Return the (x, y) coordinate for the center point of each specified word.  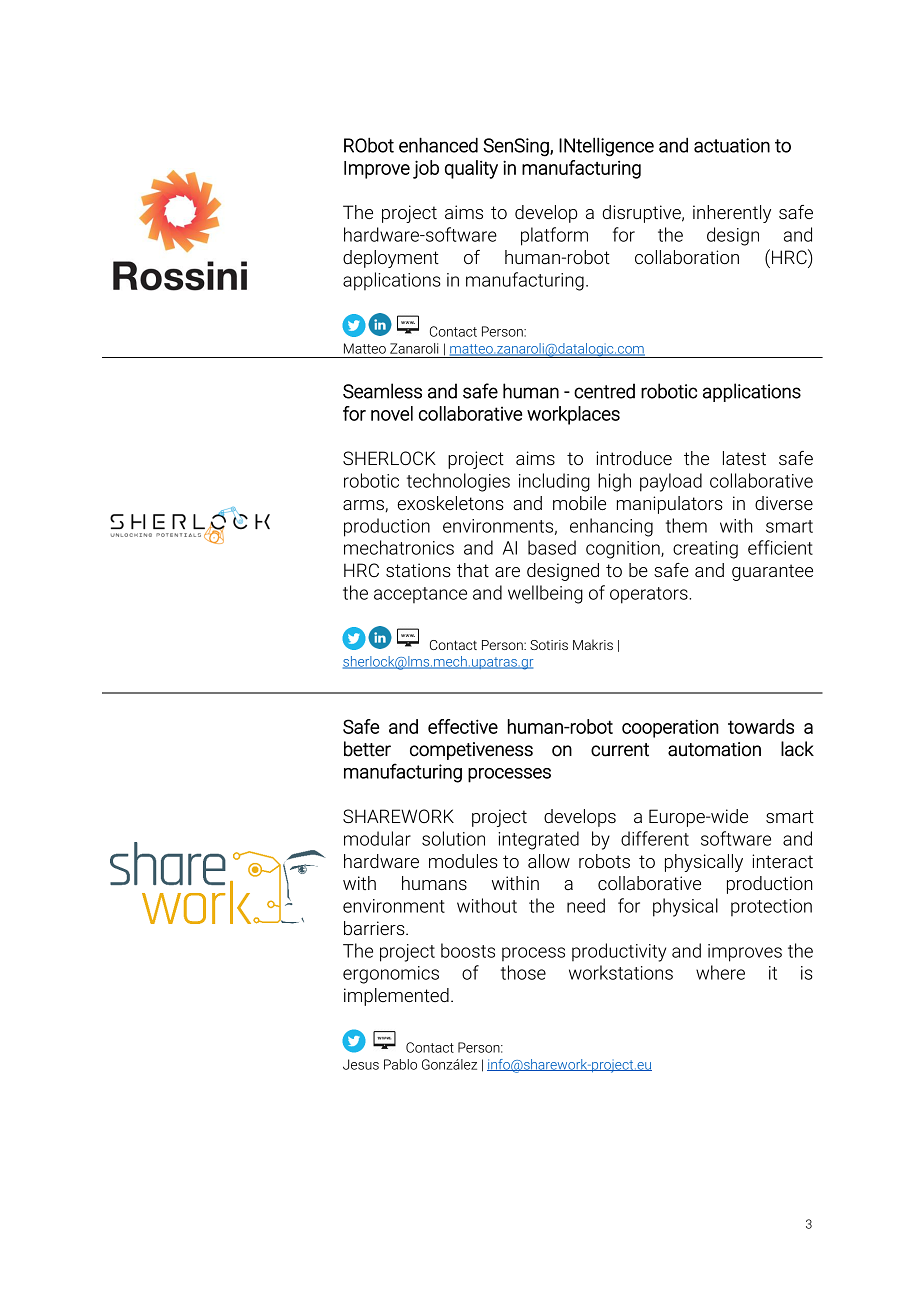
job (426, 169)
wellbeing (545, 594)
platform (554, 236)
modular (377, 838)
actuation (732, 145)
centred (604, 391)
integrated (538, 840)
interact (782, 861)
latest (744, 458)
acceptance (420, 595)
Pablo (400, 1064)
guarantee (772, 572)
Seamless (382, 391)
